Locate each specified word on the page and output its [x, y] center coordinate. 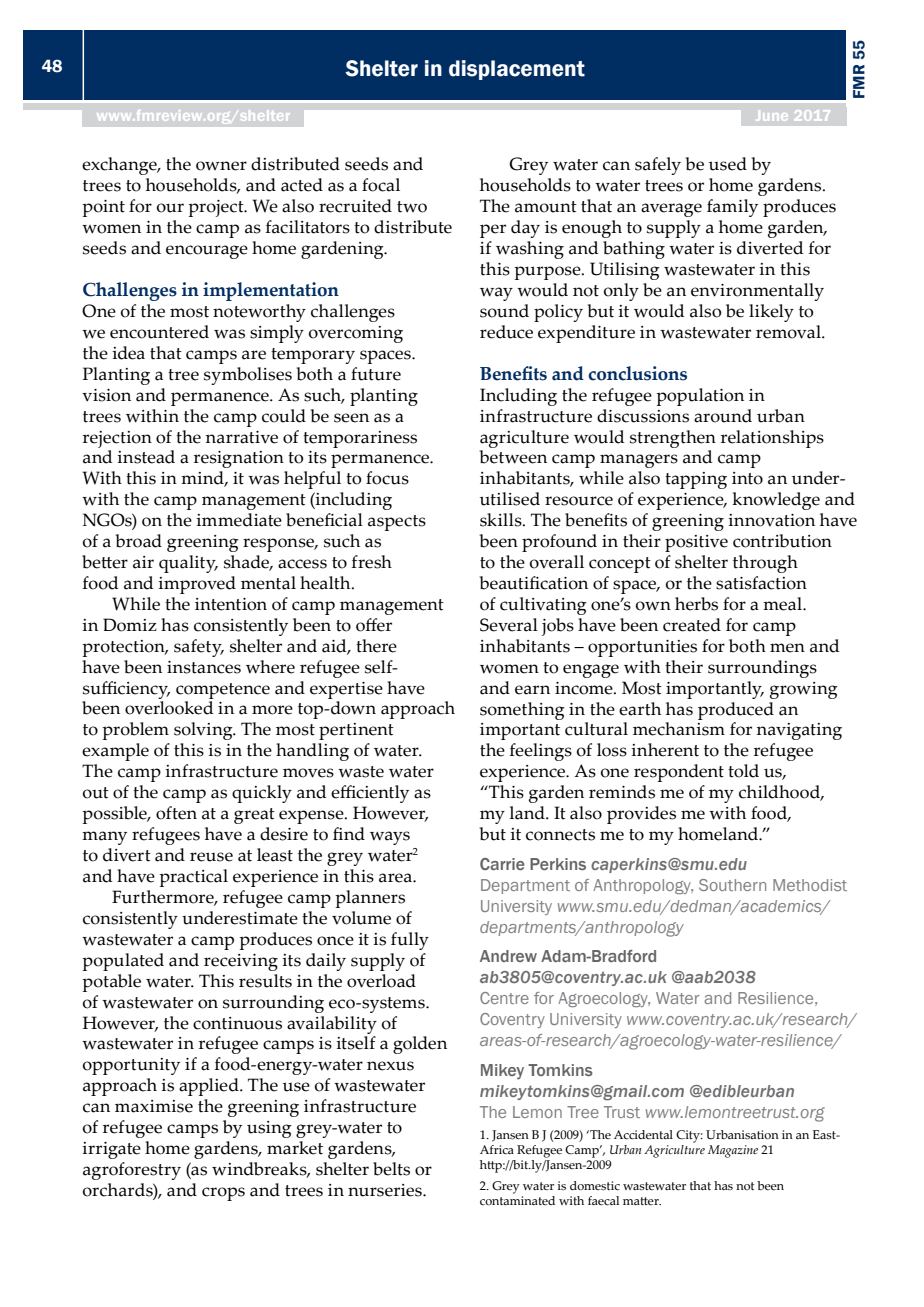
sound [504, 311]
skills [502, 520]
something [522, 711]
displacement [517, 70]
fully [410, 941]
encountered [159, 332]
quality [188, 564]
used [728, 164]
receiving [241, 962]
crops [223, 1194]
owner [221, 166]
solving [204, 731]
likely [771, 313]
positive [696, 543]
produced [736, 711]
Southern [732, 885]
